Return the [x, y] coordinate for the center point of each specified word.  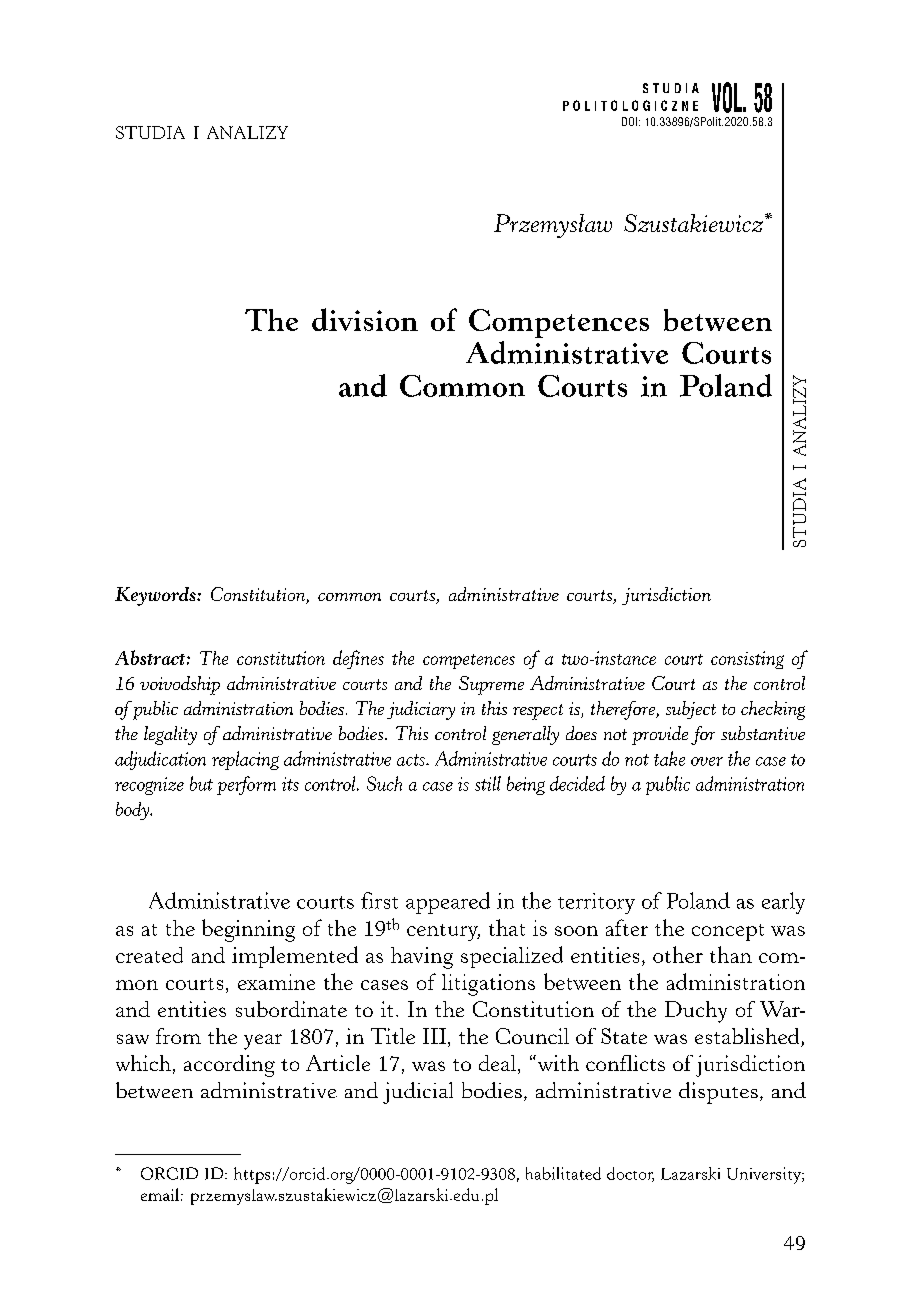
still [488, 783]
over [707, 761]
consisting [747, 660]
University [765, 1175]
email [160, 1194]
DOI [629, 121]
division [365, 319]
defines [358, 659]
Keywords [156, 596]
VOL [728, 97]
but [201, 783]
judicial [418, 1093]
